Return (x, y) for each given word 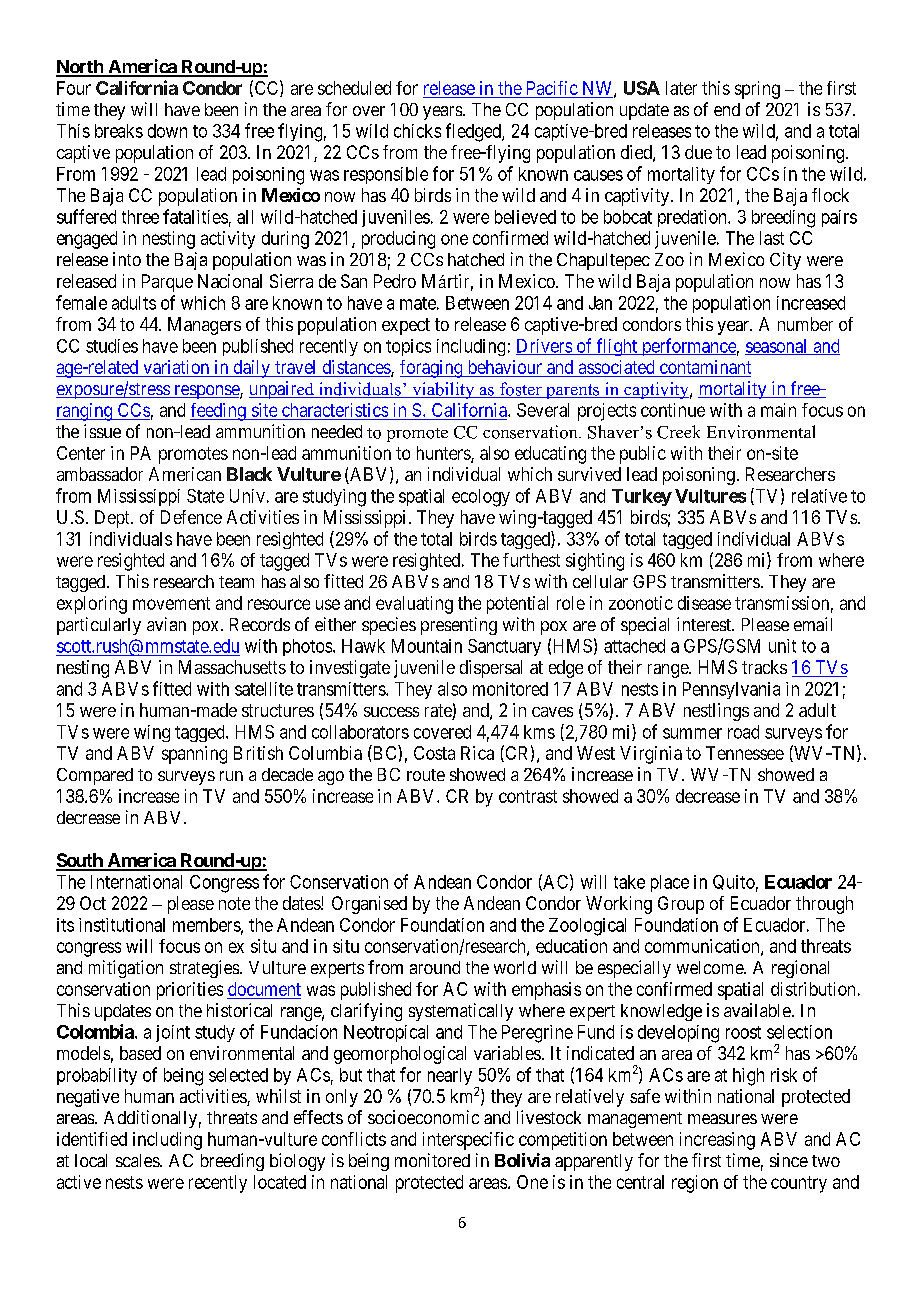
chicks (417, 131)
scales (138, 1160)
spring (757, 90)
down (167, 131)
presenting (459, 626)
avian (166, 624)
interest (705, 624)
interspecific (468, 1141)
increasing (717, 1141)
